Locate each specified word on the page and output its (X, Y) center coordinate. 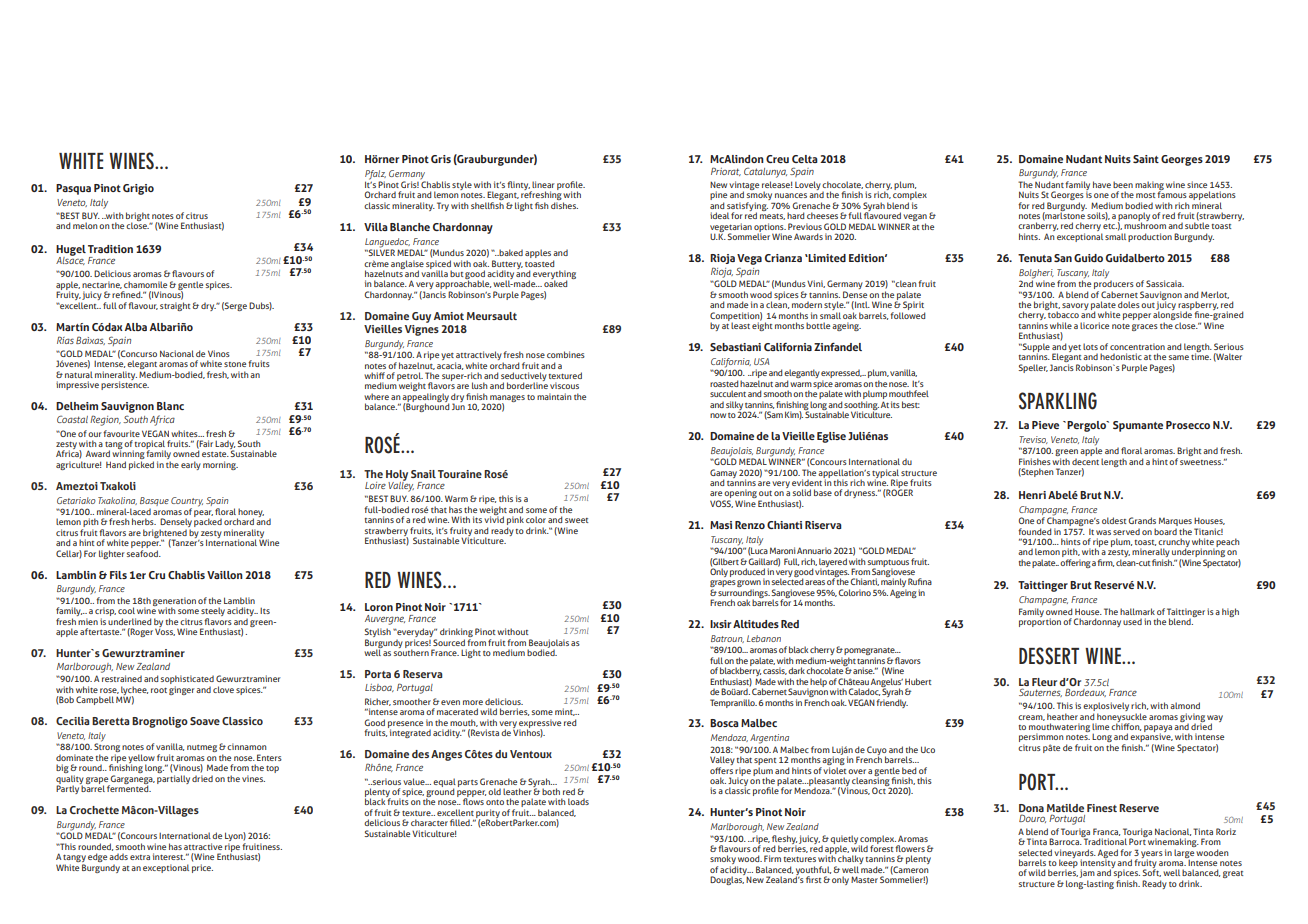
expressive (540, 724)
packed (208, 522)
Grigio (138, 189)
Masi (721, 525)
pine (718, 197)
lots (1090, 346)
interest (169, 856)
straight (175, 306)
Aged (1108, 854)
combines (566, 354)
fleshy (784, 840)
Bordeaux (1085, 692)
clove (223, 689)
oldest (1114, 520)
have (1102, 184)
